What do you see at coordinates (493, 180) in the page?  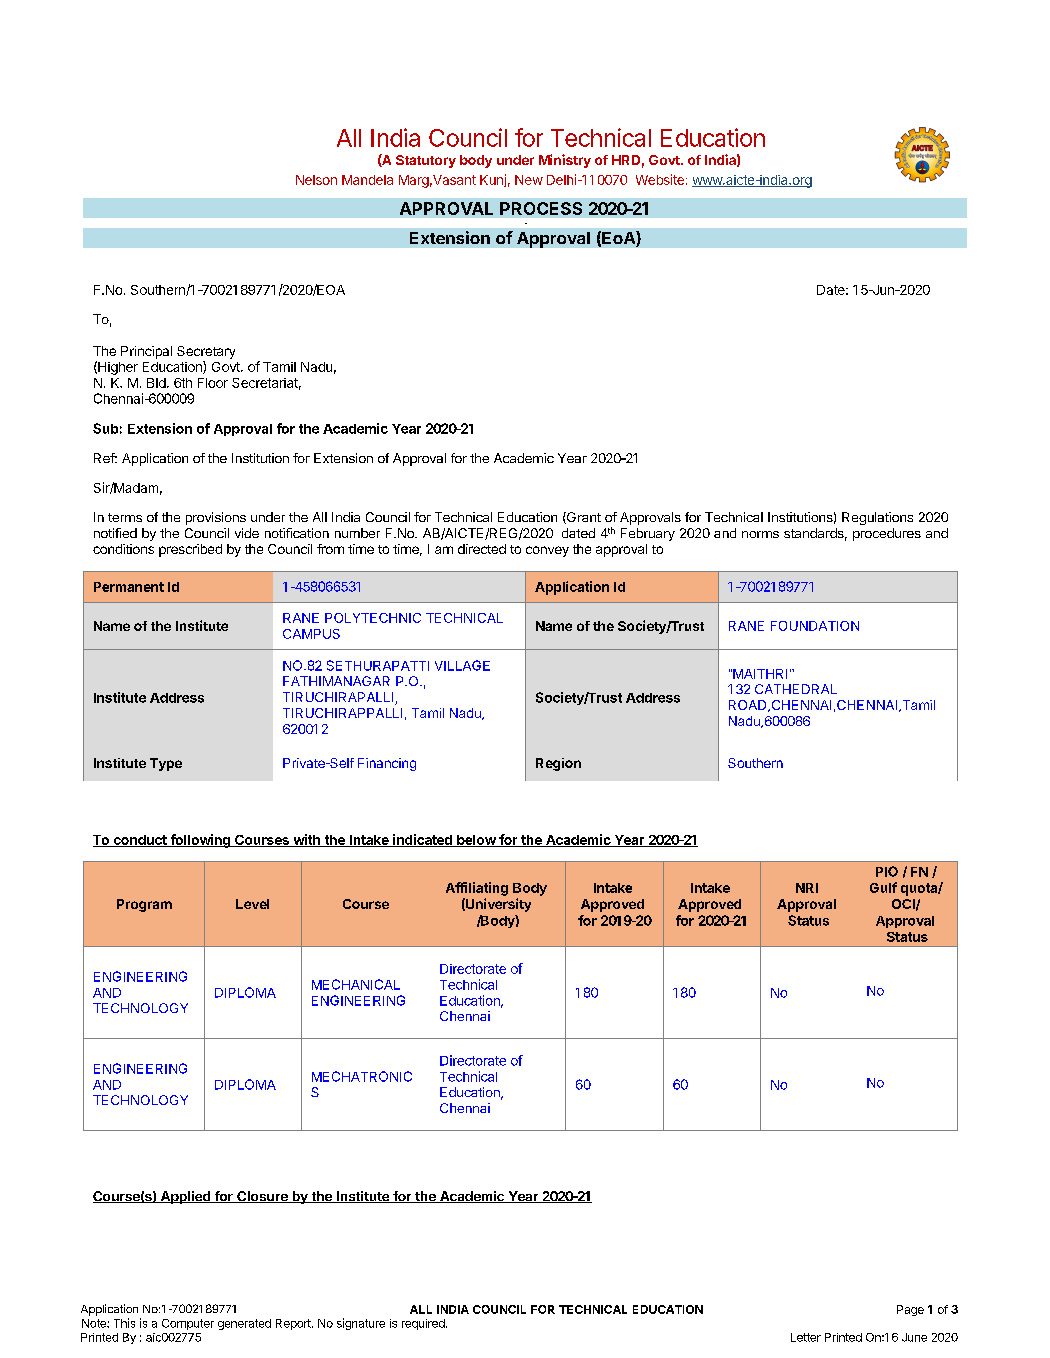 I see `Kunj` at bounding box center [493, 180].
